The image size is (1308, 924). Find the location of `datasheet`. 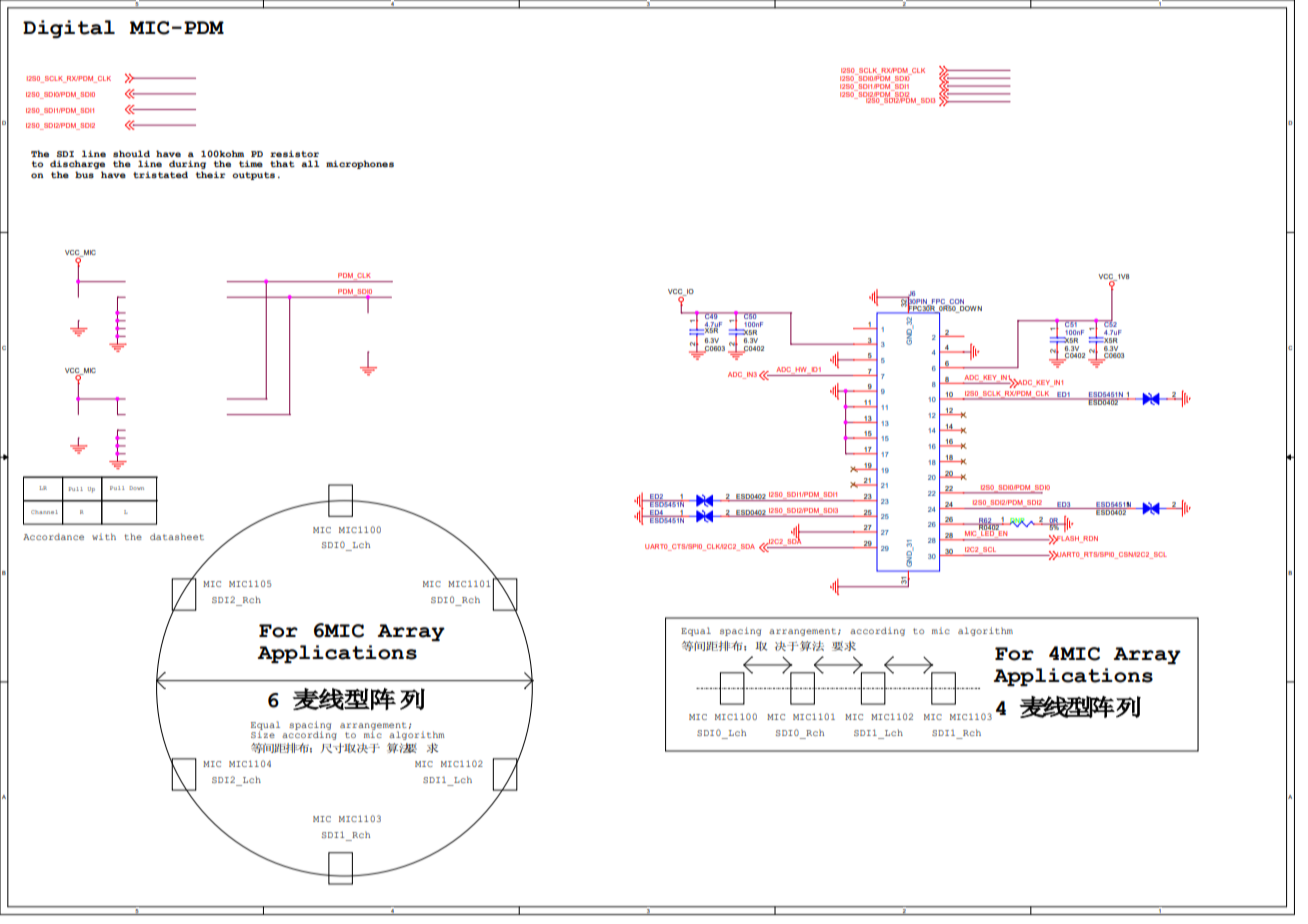

datasheet is located at coordinates (177, 536).
